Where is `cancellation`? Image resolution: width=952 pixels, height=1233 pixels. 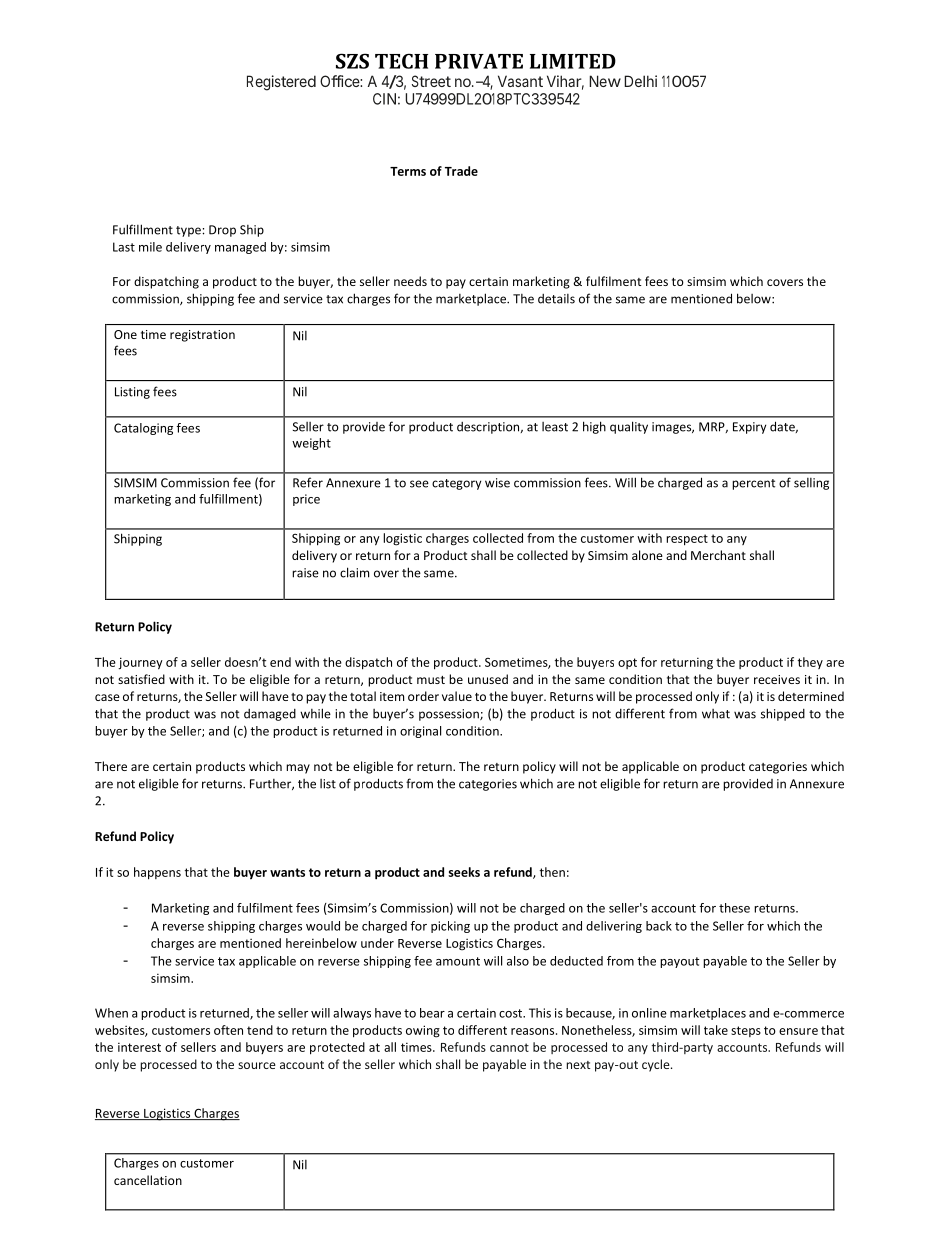 cancellation is located at coordinates (148, 1180).
